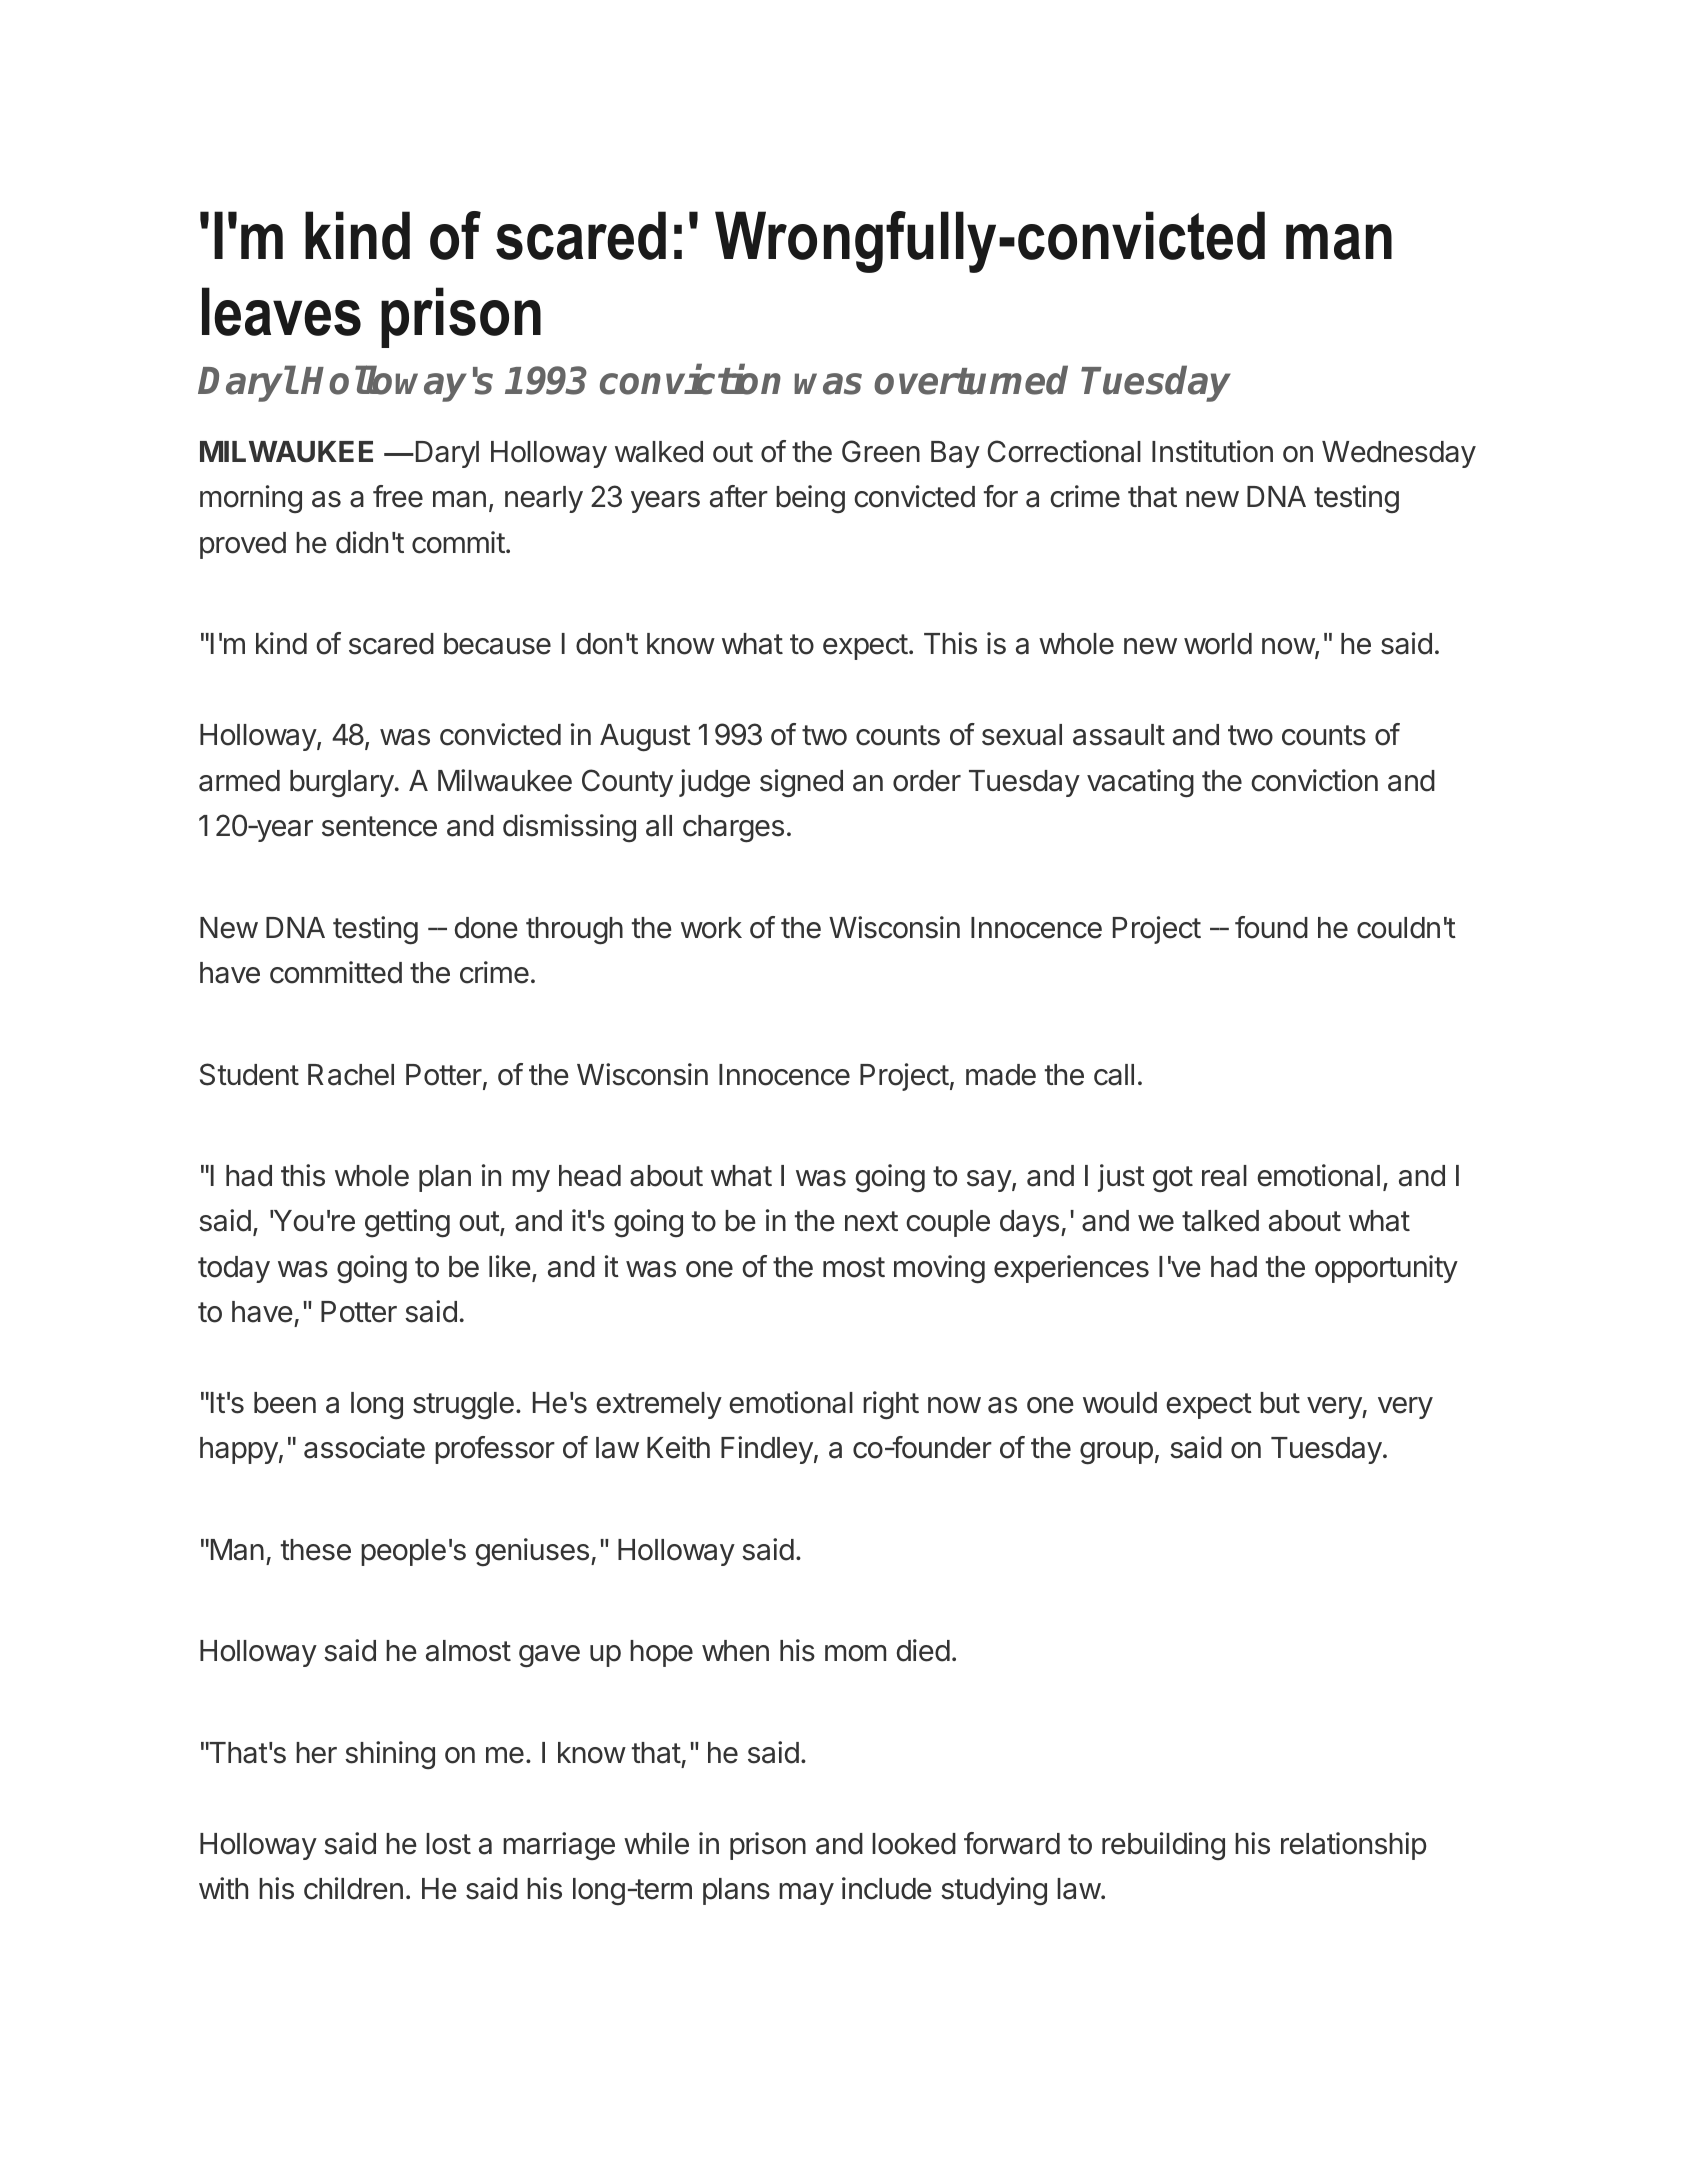 Image resolution: width=1684 pixels, height=2179 pixels. Describe the element at coordinates (881, 451) in the screenshot. I see `Green` at that location.
